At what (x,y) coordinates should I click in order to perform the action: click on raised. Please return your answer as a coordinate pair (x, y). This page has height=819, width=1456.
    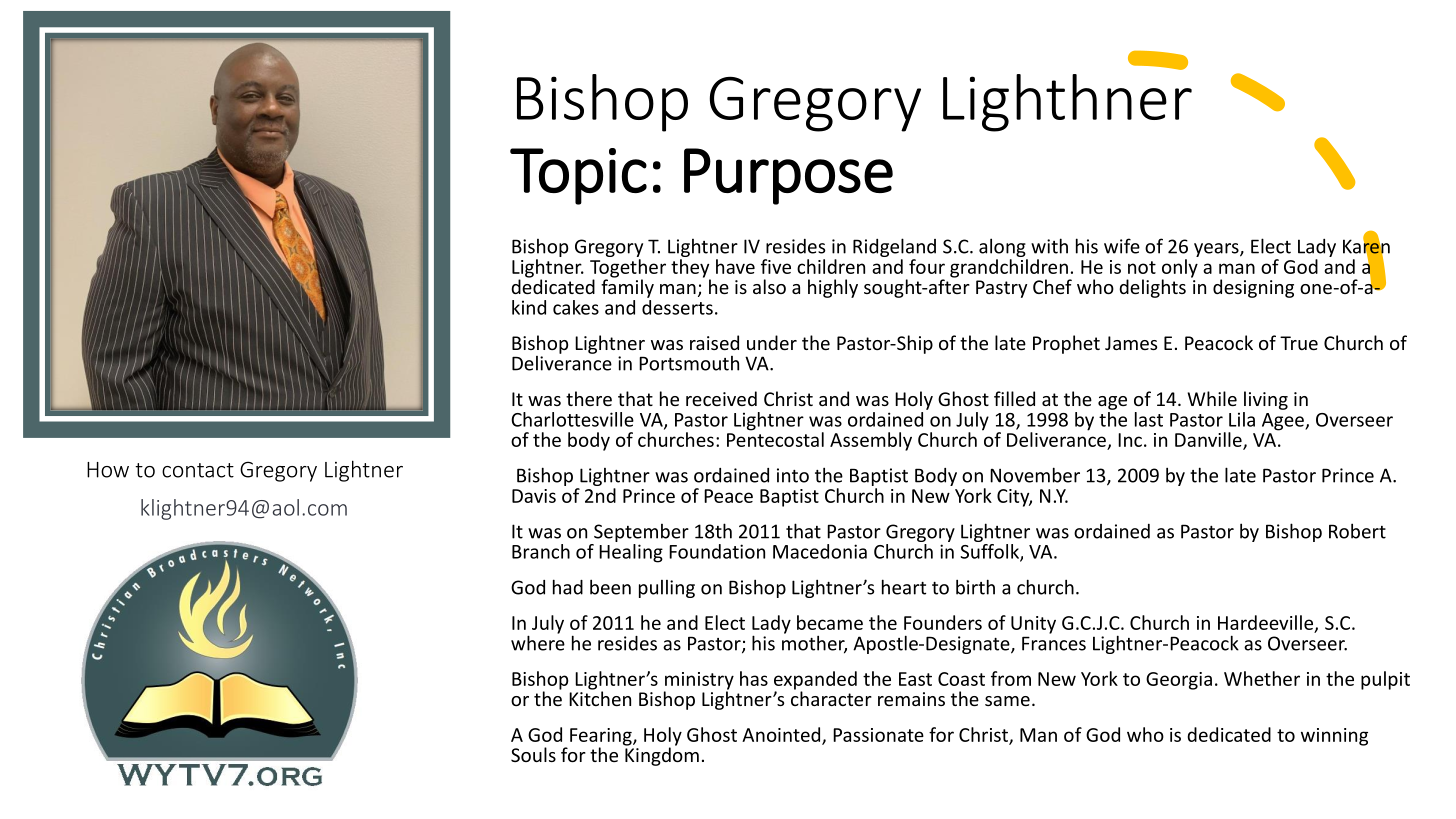
    Looking at the image, I should click on (714, 342).
